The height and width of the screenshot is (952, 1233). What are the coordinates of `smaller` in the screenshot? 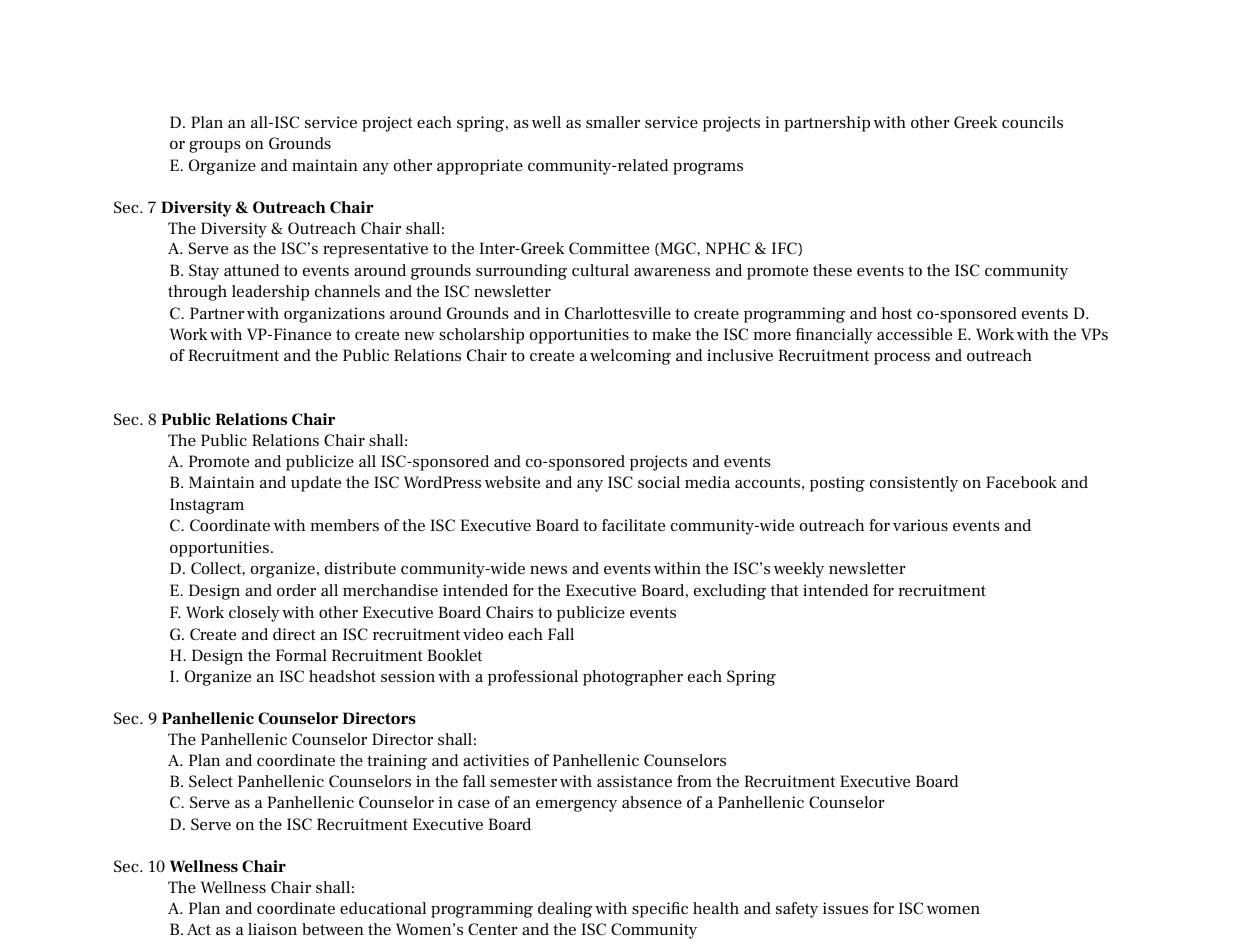 It's located at (613, 122).
